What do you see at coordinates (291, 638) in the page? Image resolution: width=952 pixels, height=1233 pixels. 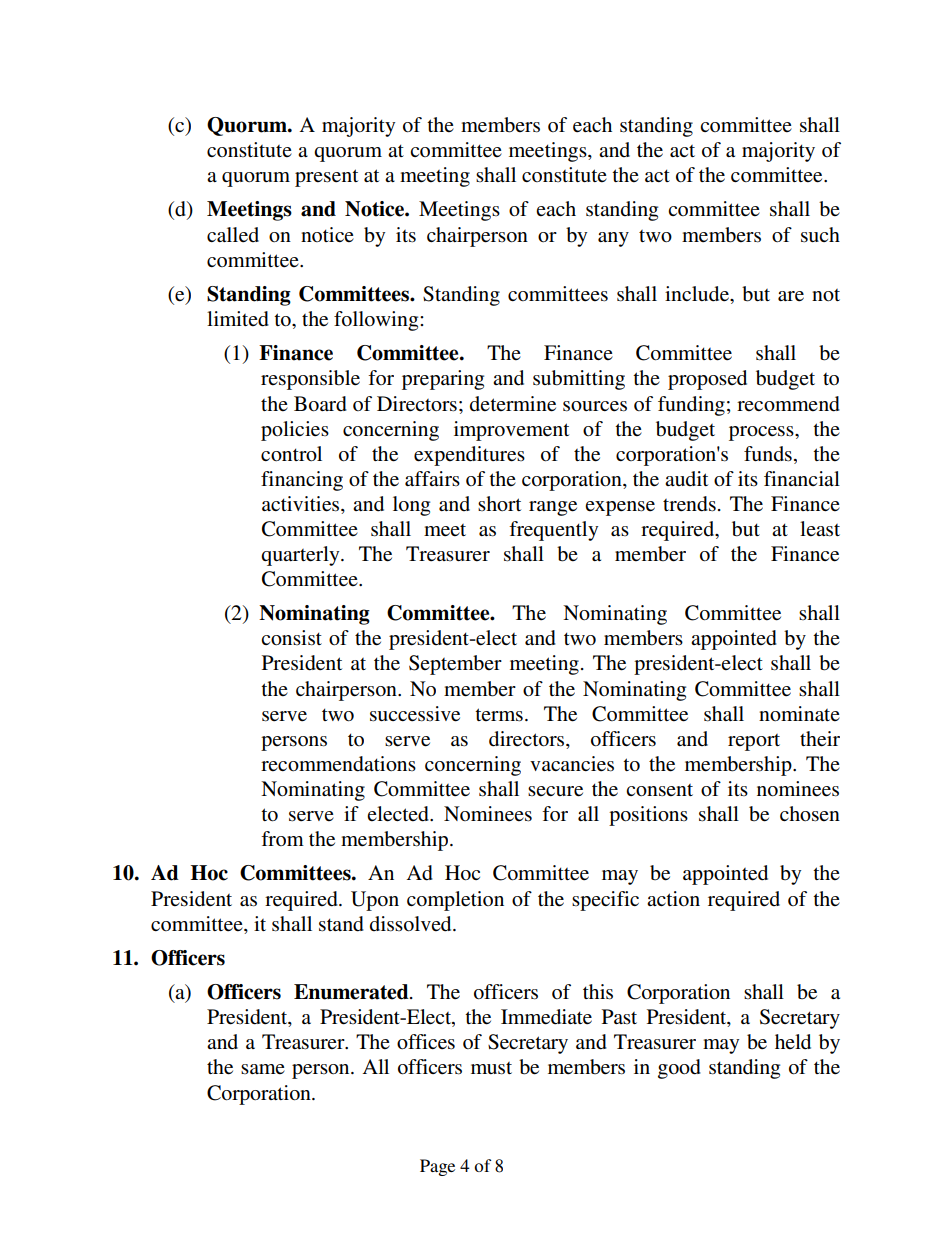 I see `consist` at bounding box center [291, 638].
